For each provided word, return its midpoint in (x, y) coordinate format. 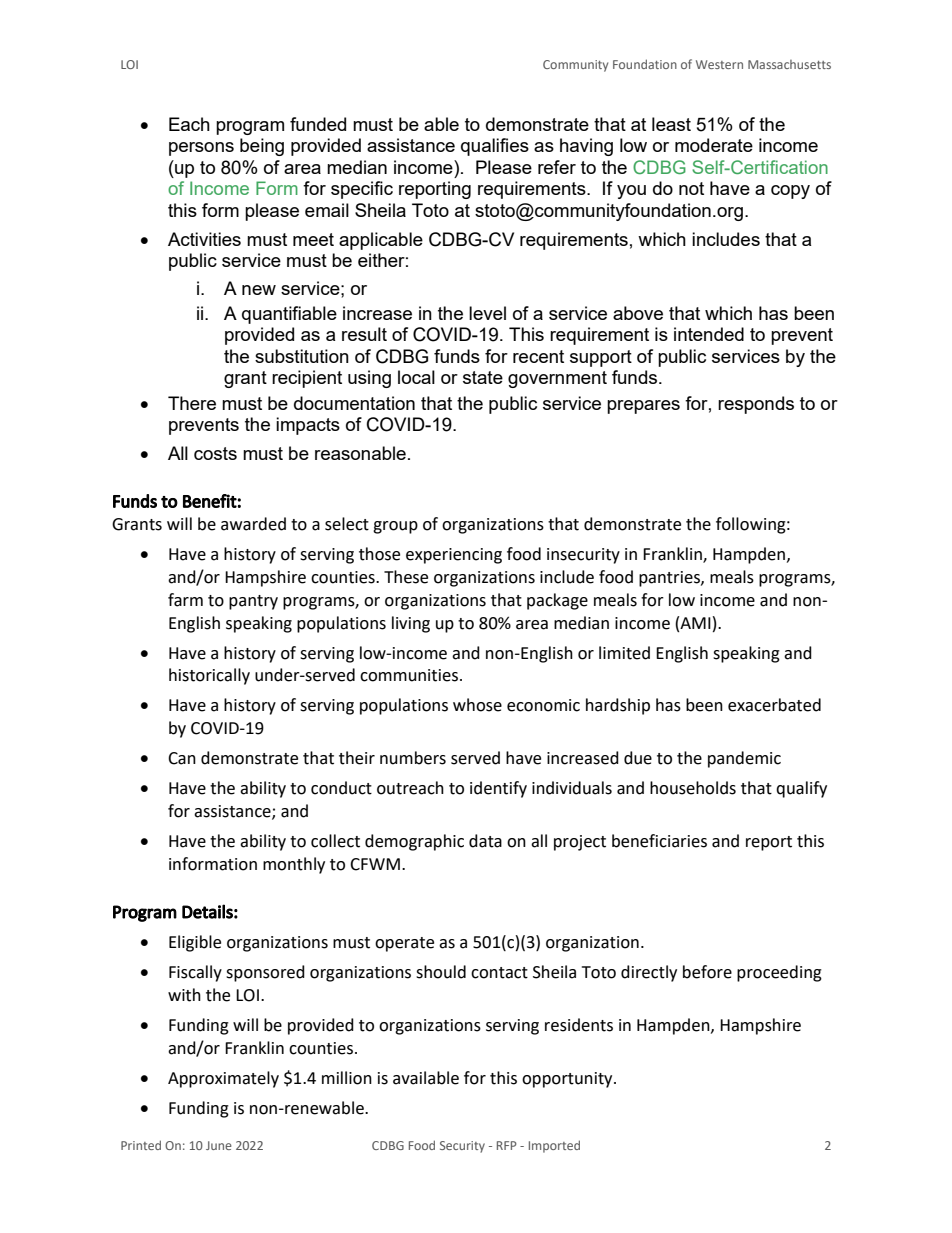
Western (719, 64)
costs (215, 453)
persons (201, 149)
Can (182, 758)
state (483, 377)
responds (756, 405)
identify (498, 789)
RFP (507, 1145)
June (219, 1145)
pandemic (744, 759)
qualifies (495, 147)
